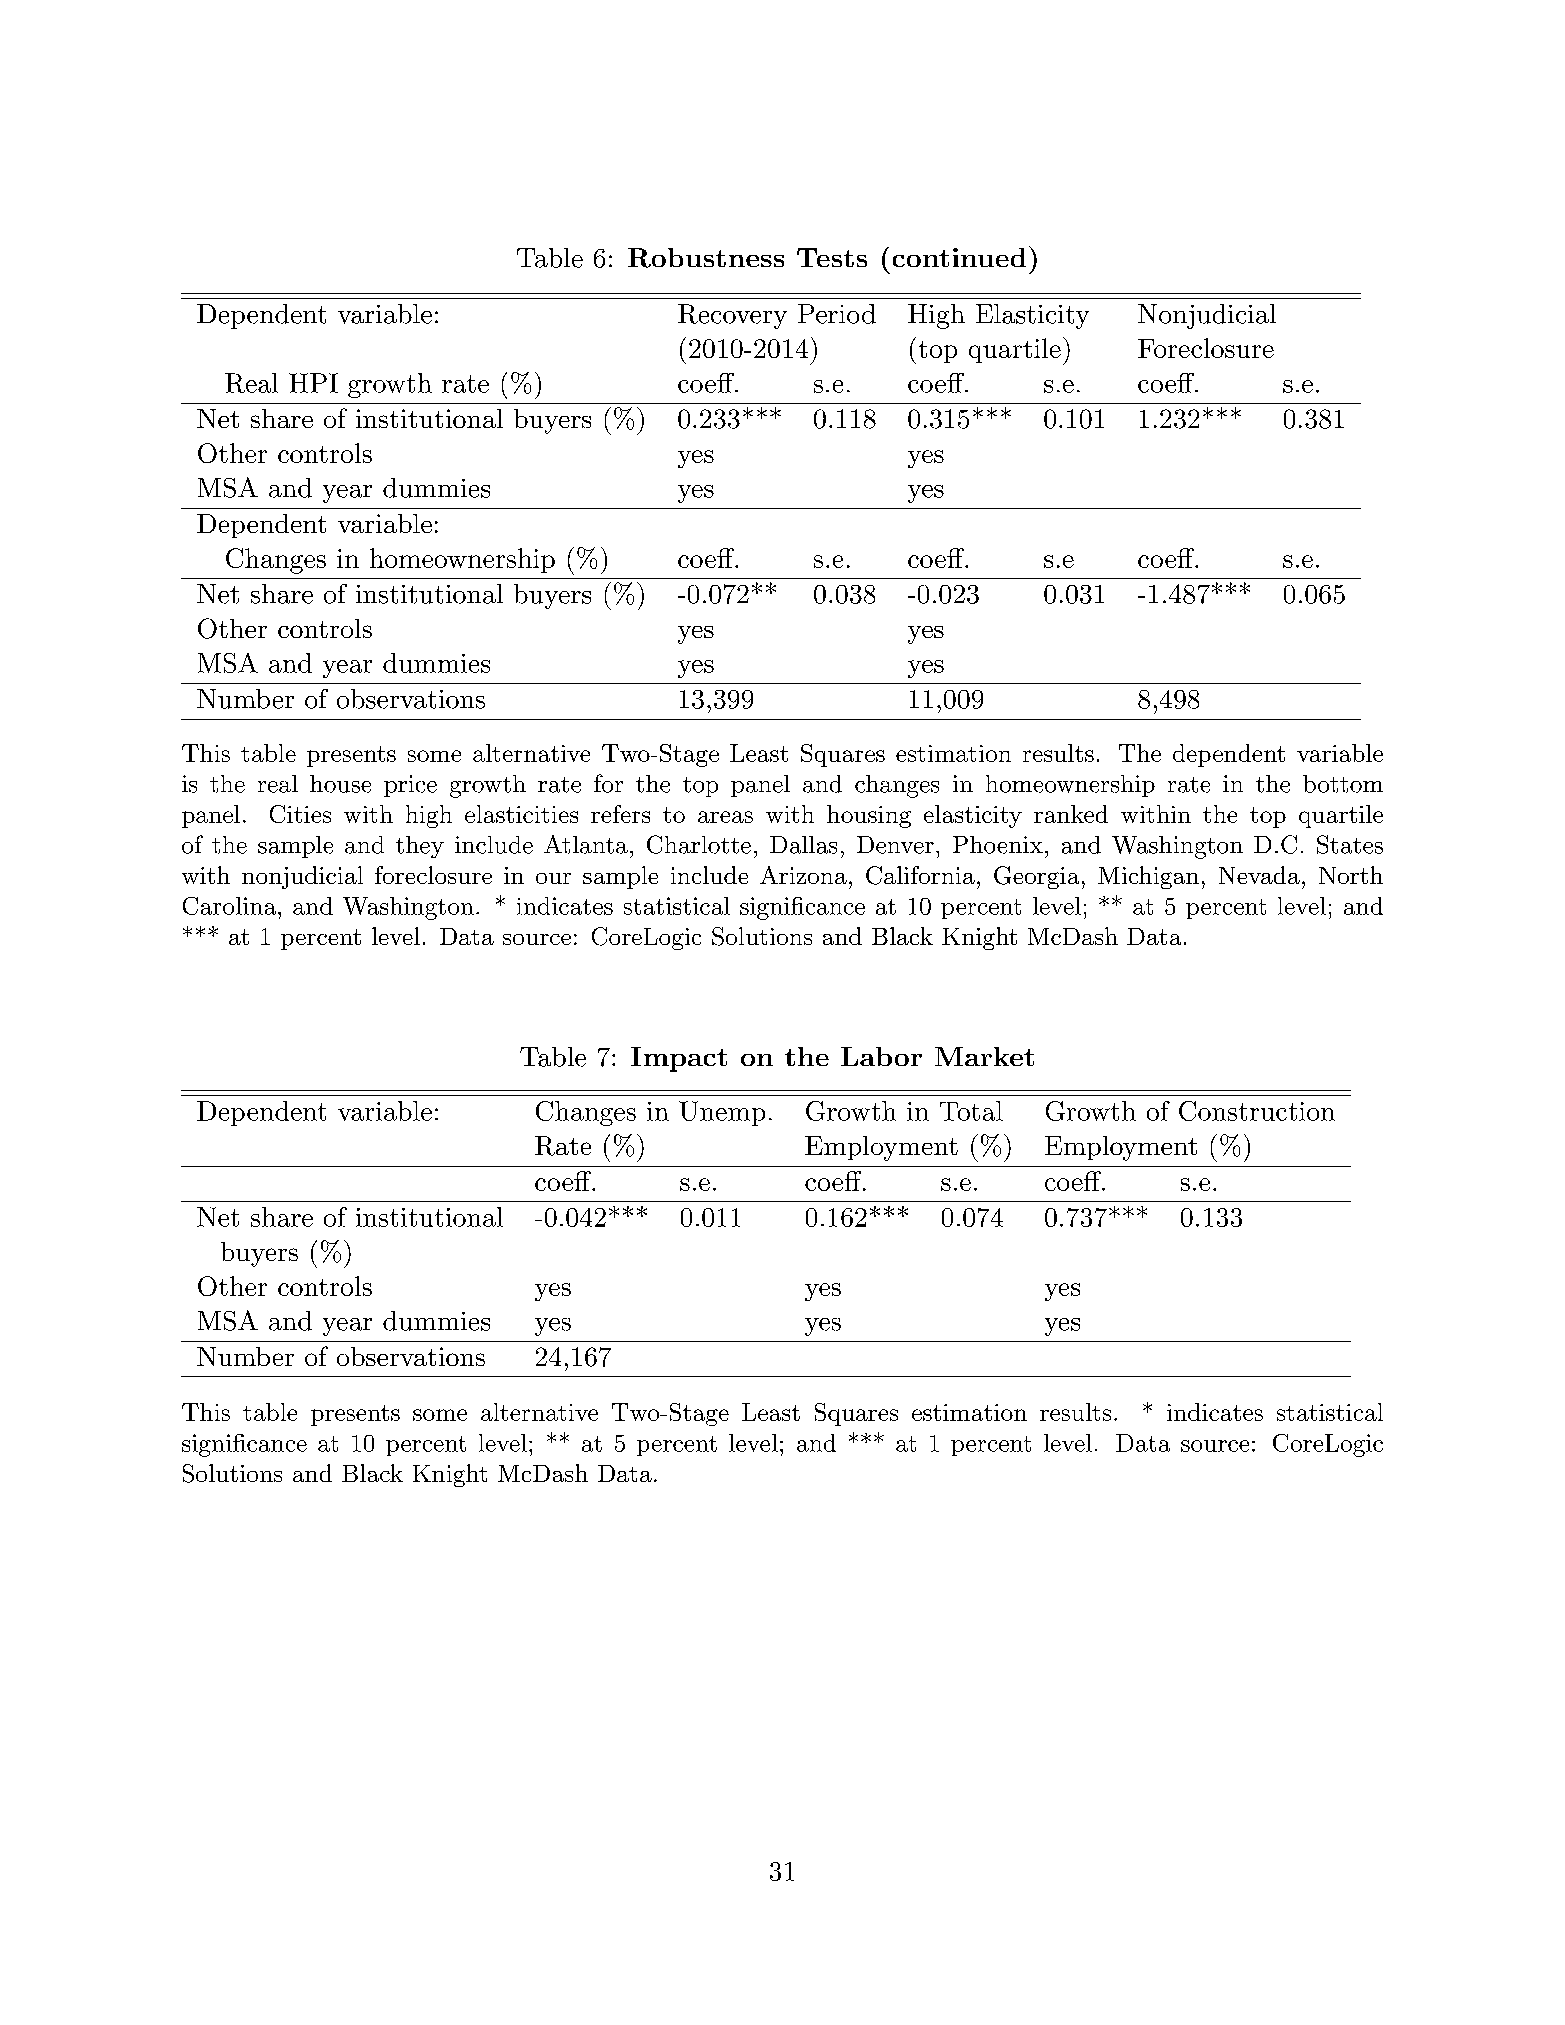 This document has height=2025, width=1565. Describe the element at coordinates (313, 383) in the document. I see `HPI` at that location.
